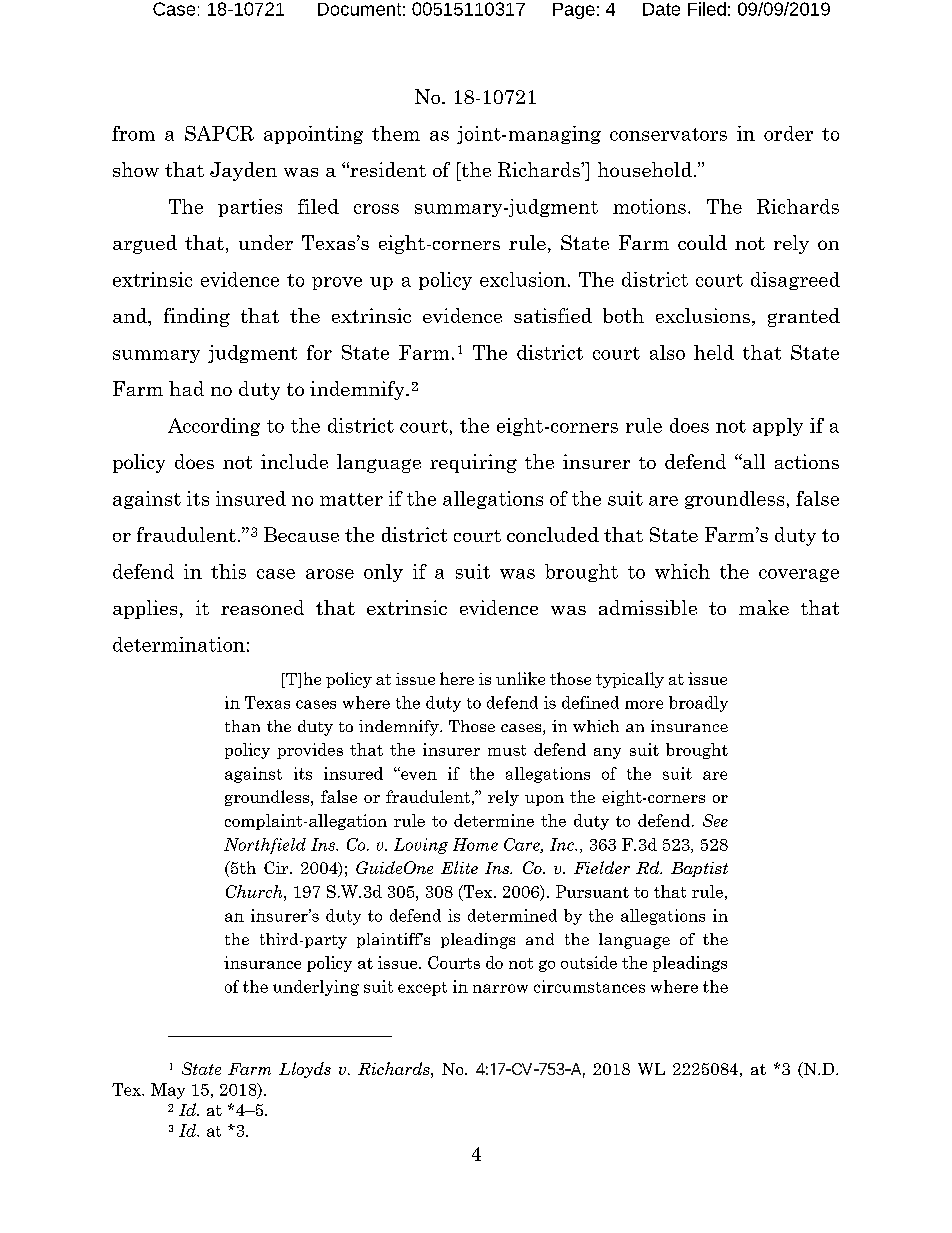 This page has height=1233, width=952. Describe the element at coordinates (473, 463) in the page. I see `requiring` at that location.
